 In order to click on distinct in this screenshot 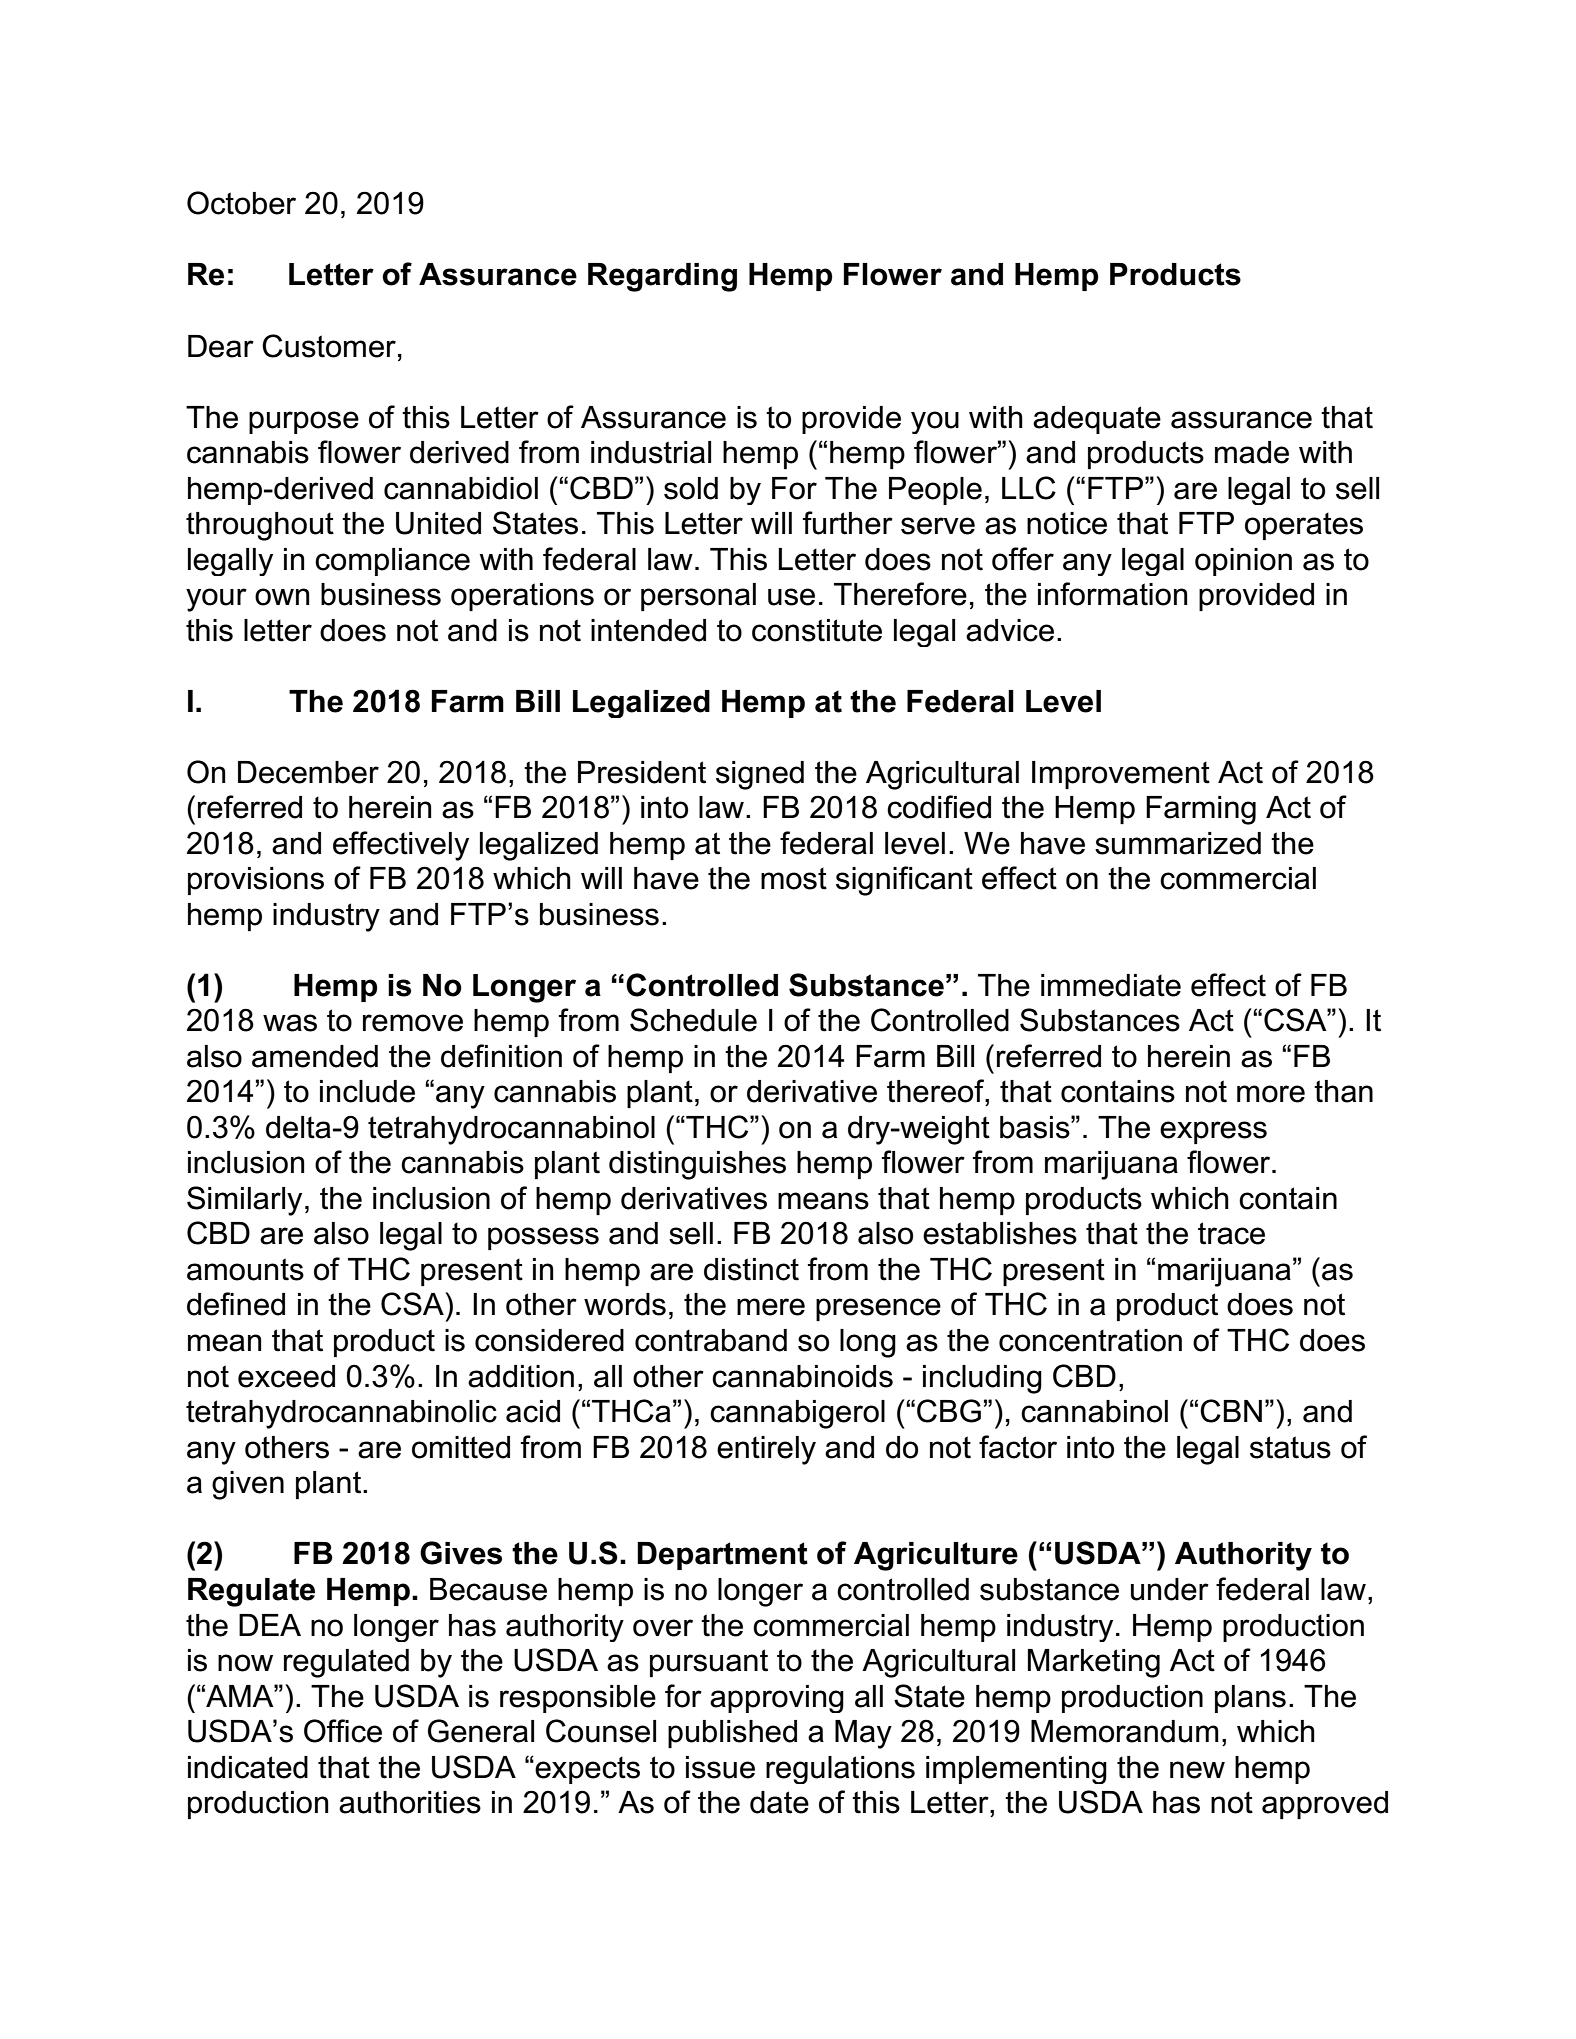, I will do `click(751, 1269)`.
